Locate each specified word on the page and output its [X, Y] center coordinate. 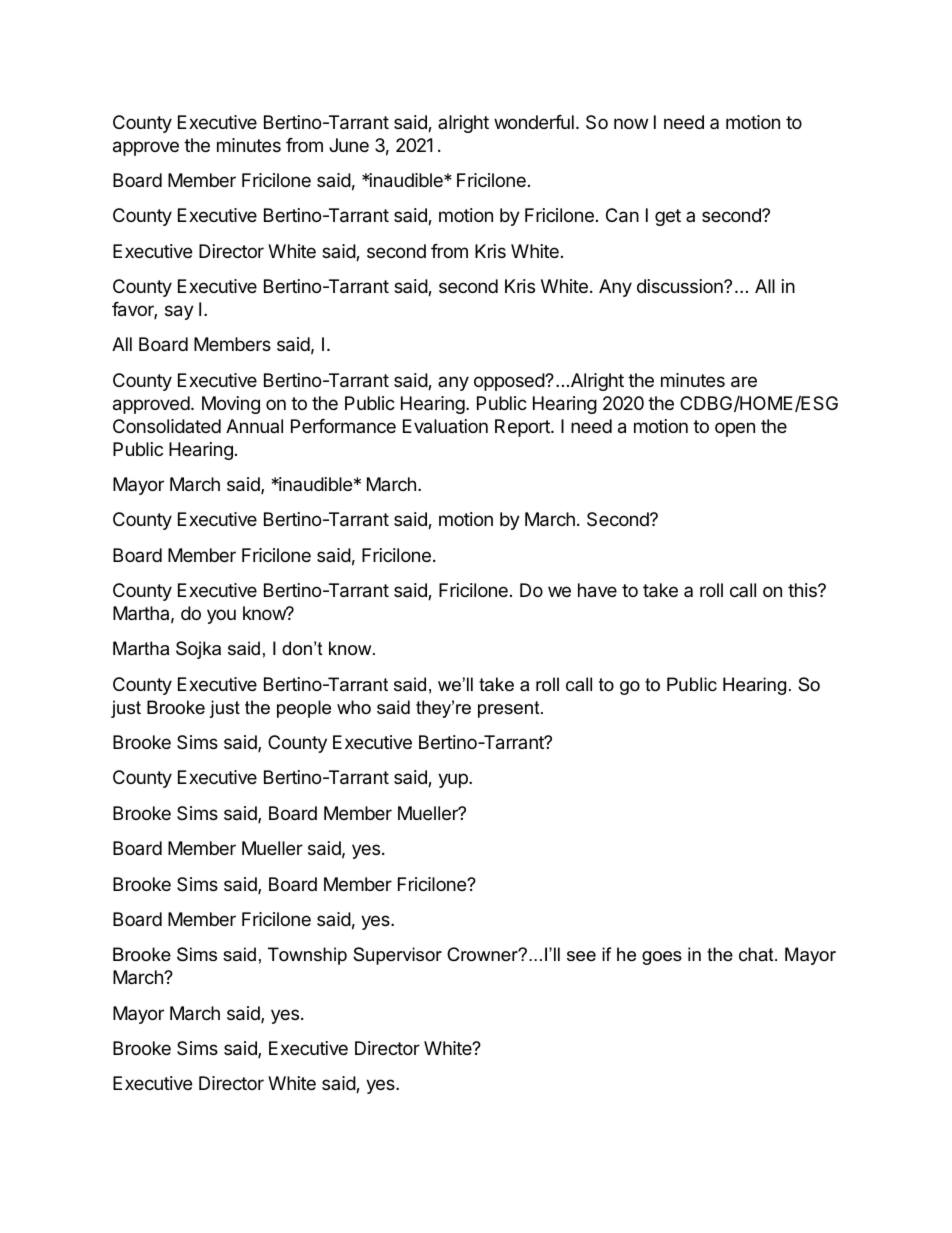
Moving [231, 405]
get [668, 217]
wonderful [534, 122]
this [803, 590]
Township [307, 956]
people [304, 709]
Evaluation [445, 426]
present [510, 709]
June [349, 145]
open [735, 429]
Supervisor [397, 956]
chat [757, 954]
